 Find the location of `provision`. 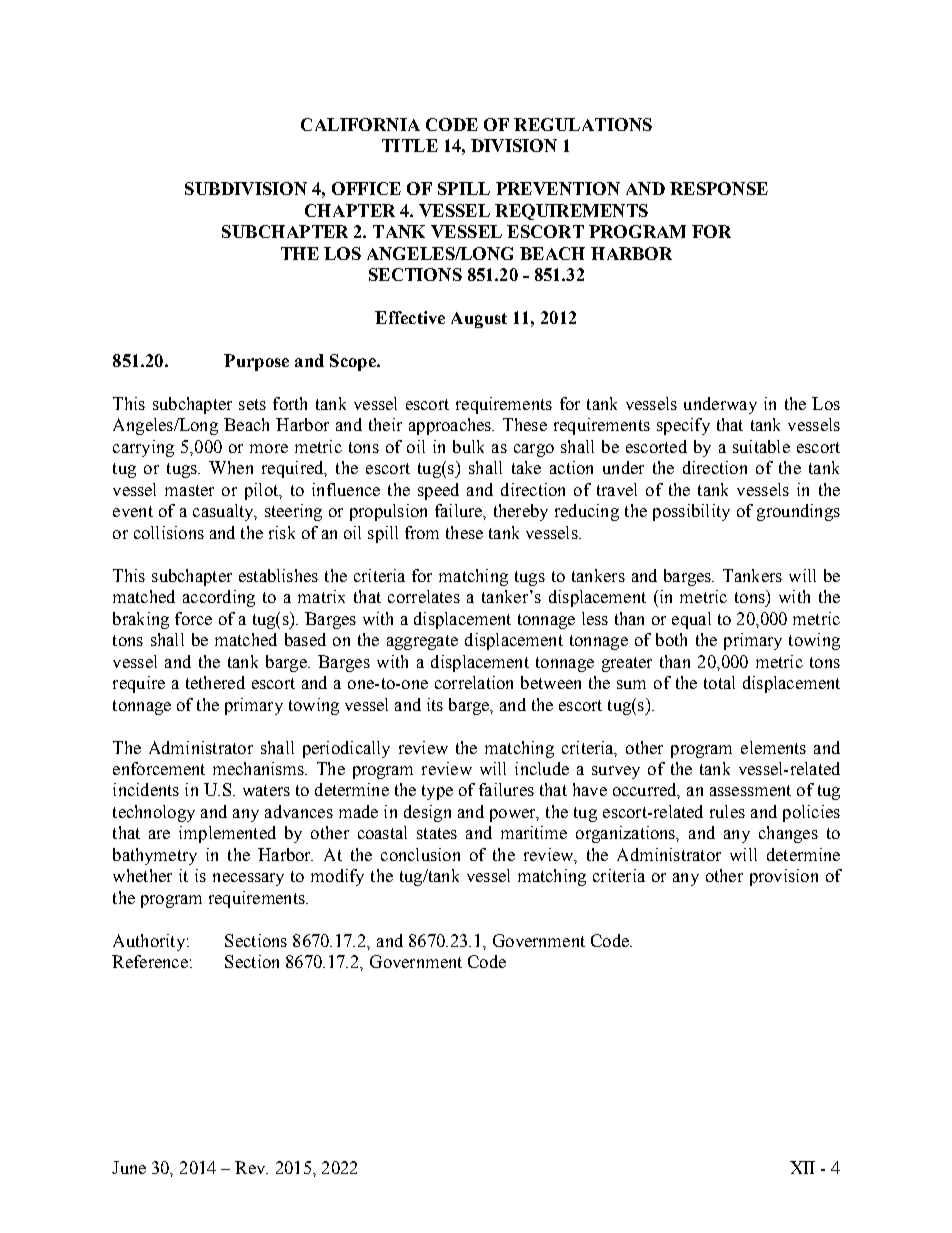

provision is located at coordinates (784, 877).
